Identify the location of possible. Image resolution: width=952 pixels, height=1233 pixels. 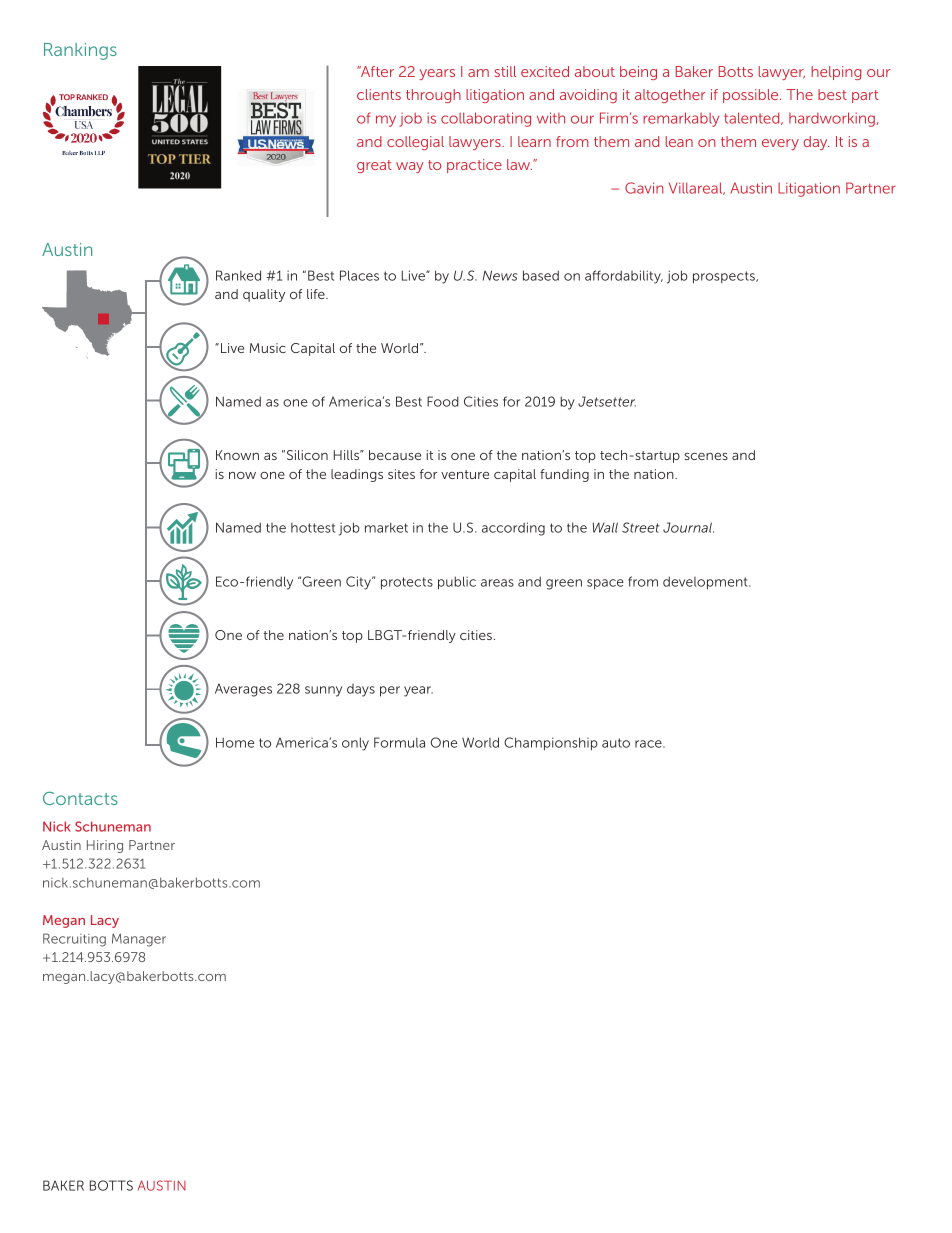
(752, 96).
